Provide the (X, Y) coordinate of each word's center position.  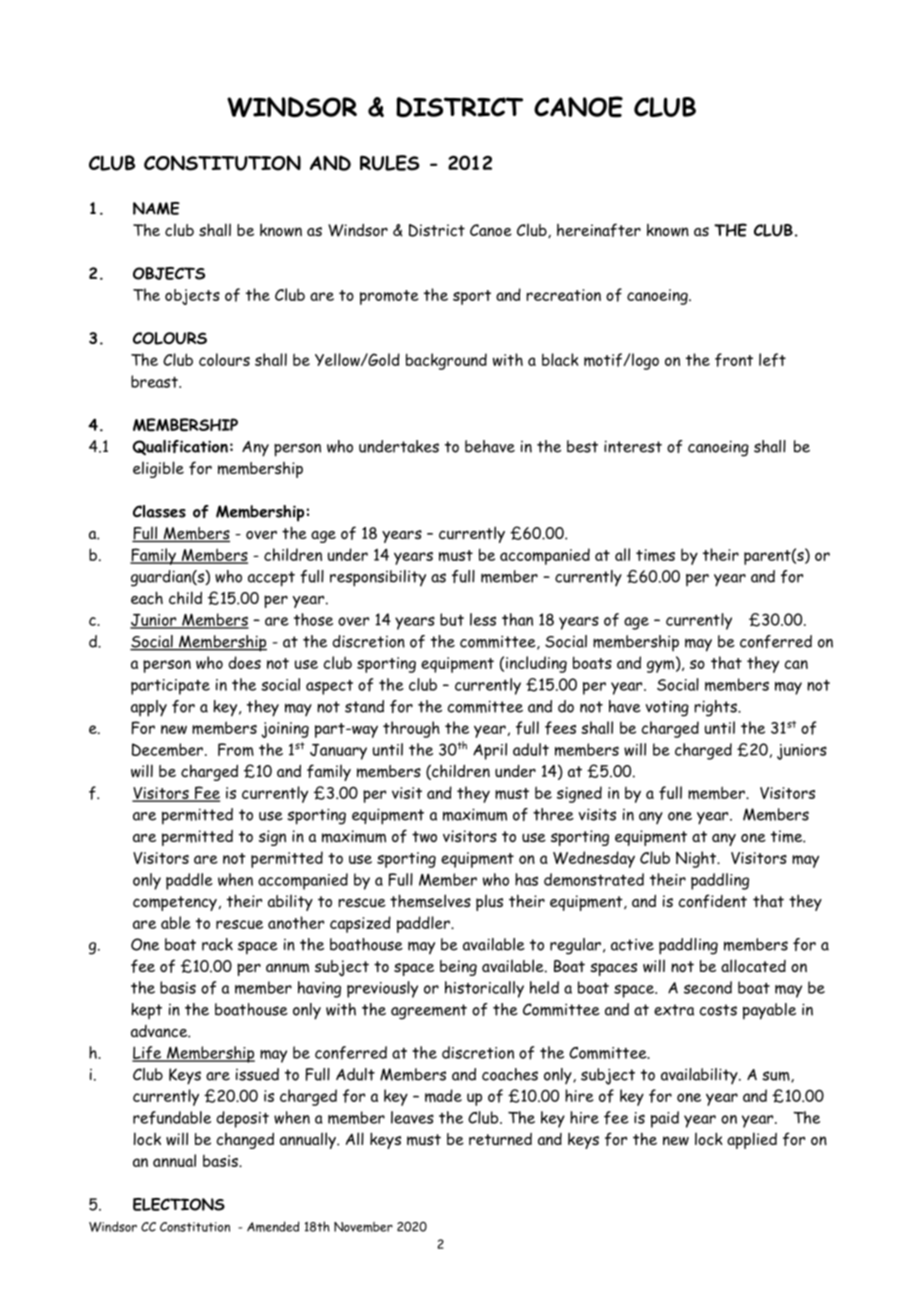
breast (155, 381)
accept (271, 579)
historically (484, 989)
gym (662, 666)
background (446, 361)
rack (217, 944)
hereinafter (599, 230)
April (490, 751)
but (452, 619)
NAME (156, 208)
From (236, 749)
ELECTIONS (179, 1204)
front (734, 360)
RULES (390, 163)
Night (697, 859)
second (708, 987)
